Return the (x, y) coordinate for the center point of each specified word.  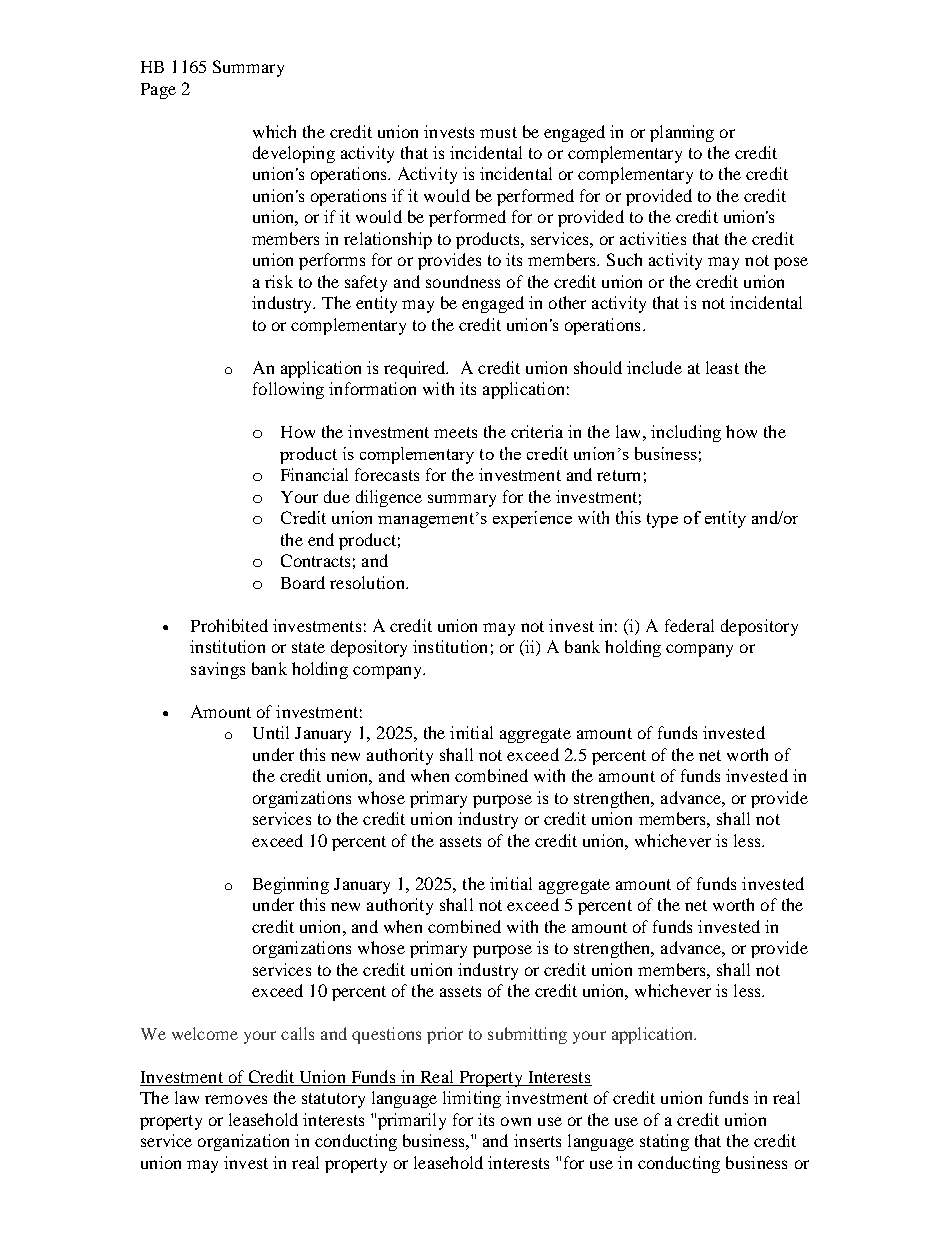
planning (682, 133)
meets (455, 432)
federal (689, 625)
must (498, 132)
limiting (472, 1099)
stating (664, 1142)
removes (236, 1099)
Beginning (291, 885)
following (288, 390)
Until (271, 732)
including (686, 433)
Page (158, 91)
